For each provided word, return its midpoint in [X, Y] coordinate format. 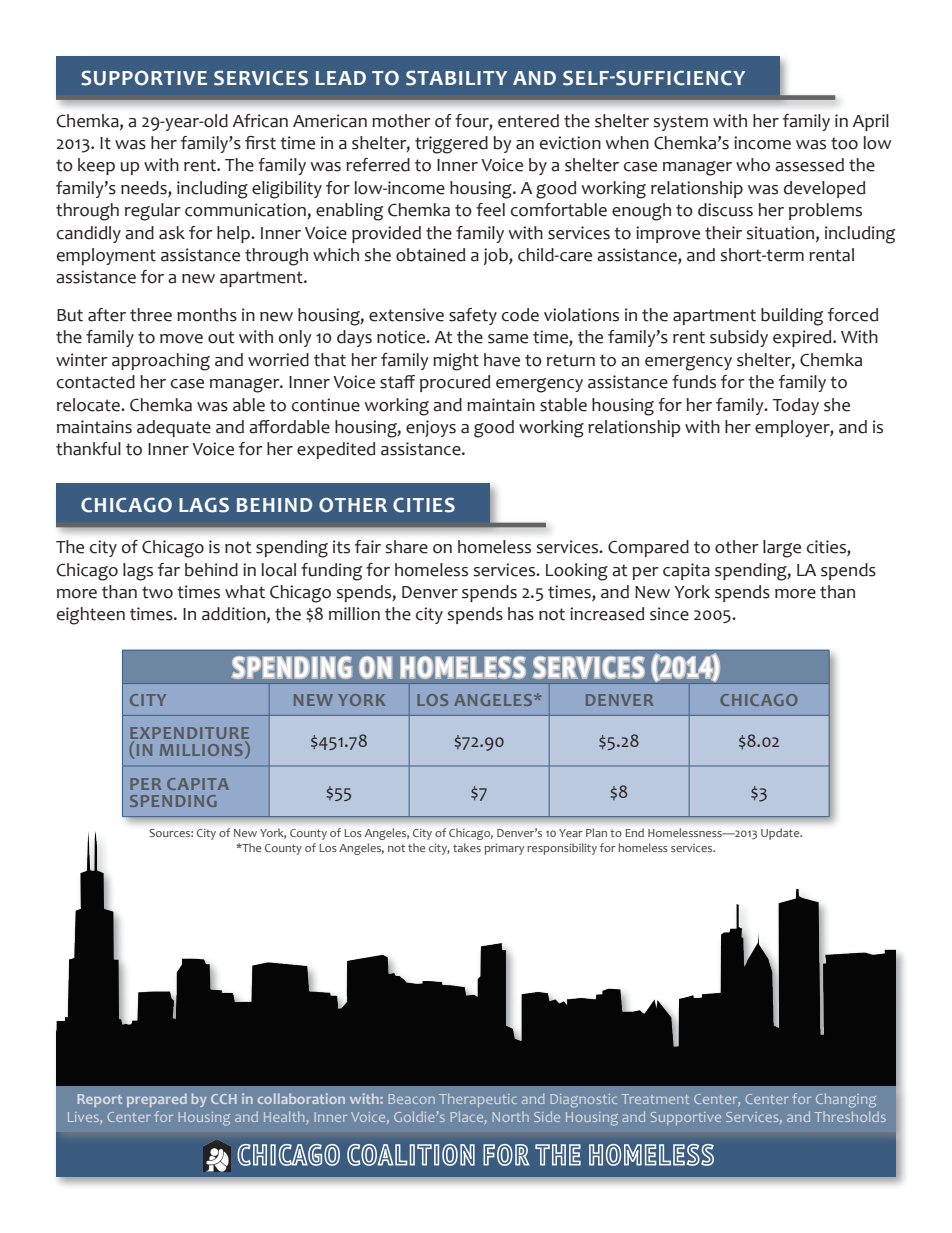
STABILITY [456, 78]
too [844, 143]
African [260, 121]
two [157, 592]
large [782, 549]
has [521, 614]
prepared [157, 1100]
